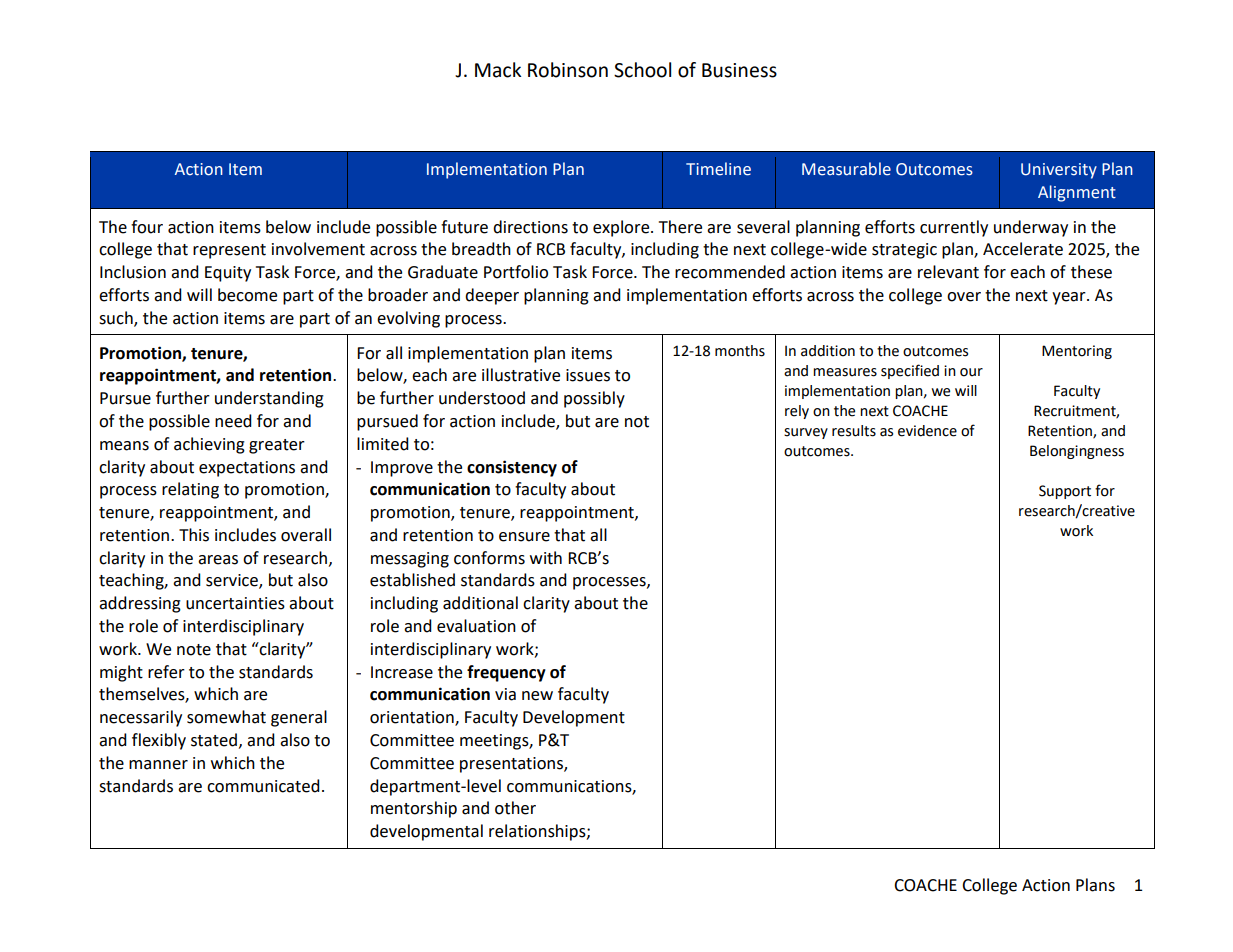 The image size is (1233, 952). What do you see at coordinates (209, 445) in the screenshot?
I see `achieving` at bounding box center [209, 445].
